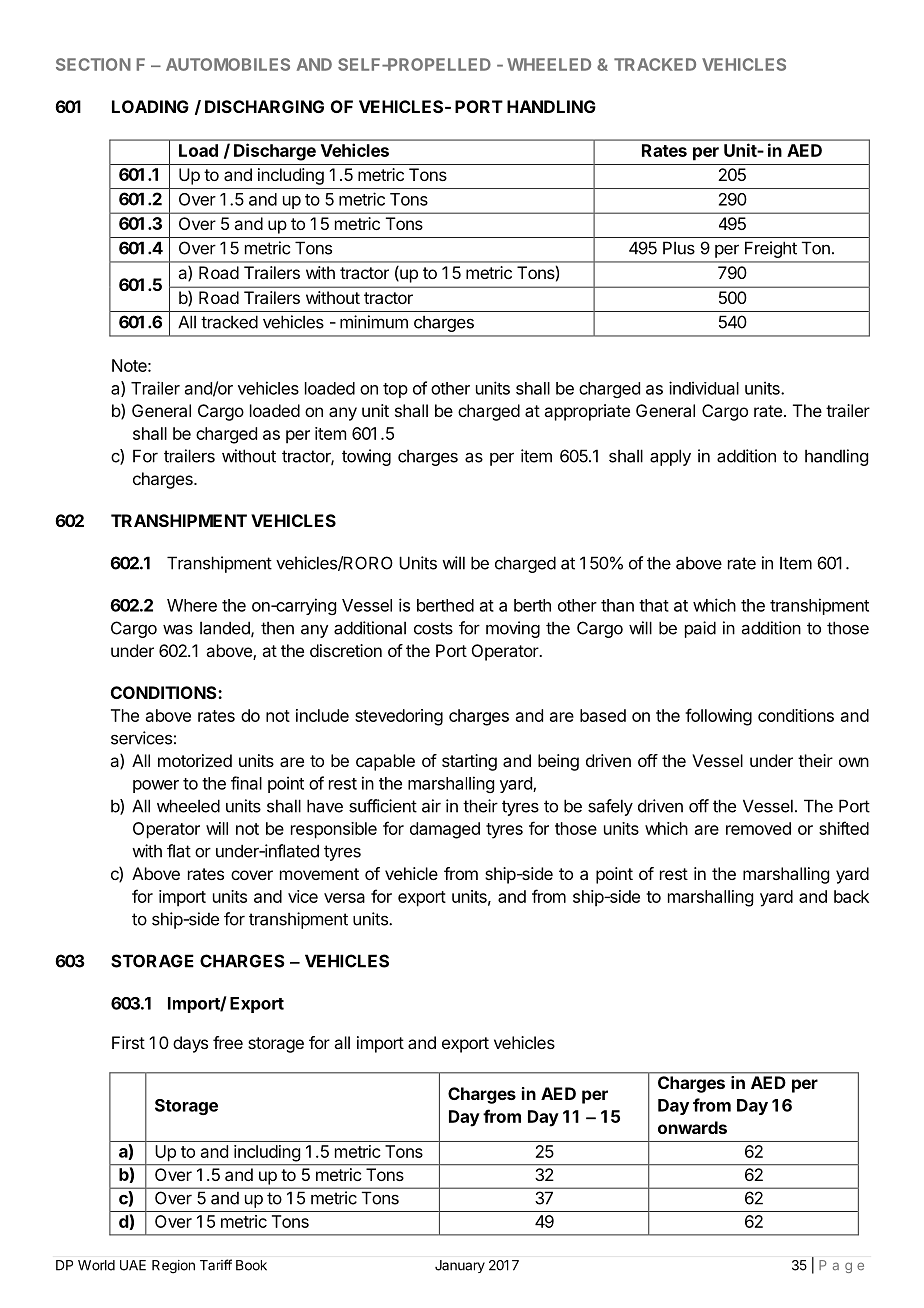  I want to click on apply, so click(670, 457).
